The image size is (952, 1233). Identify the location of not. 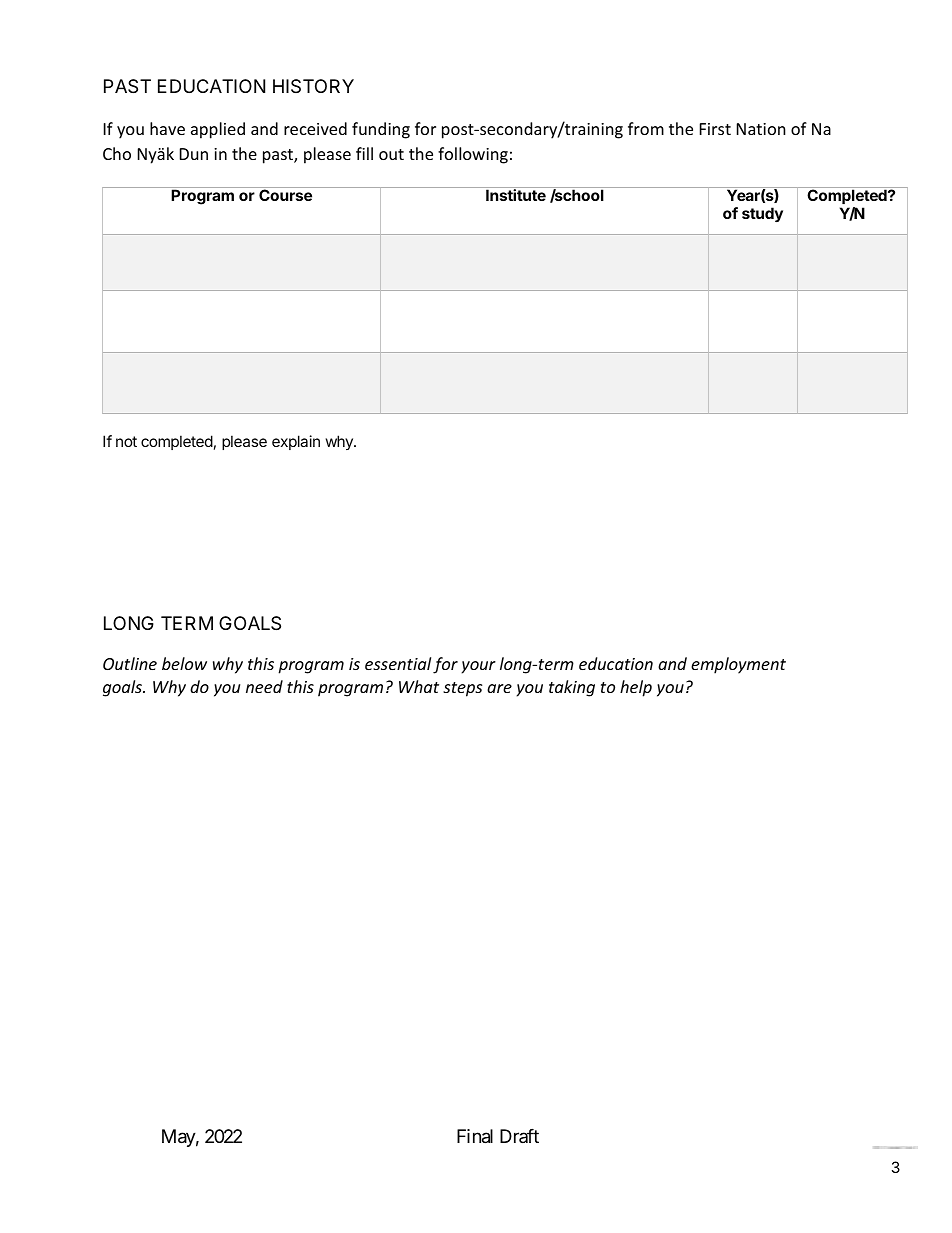
(126, 441).
